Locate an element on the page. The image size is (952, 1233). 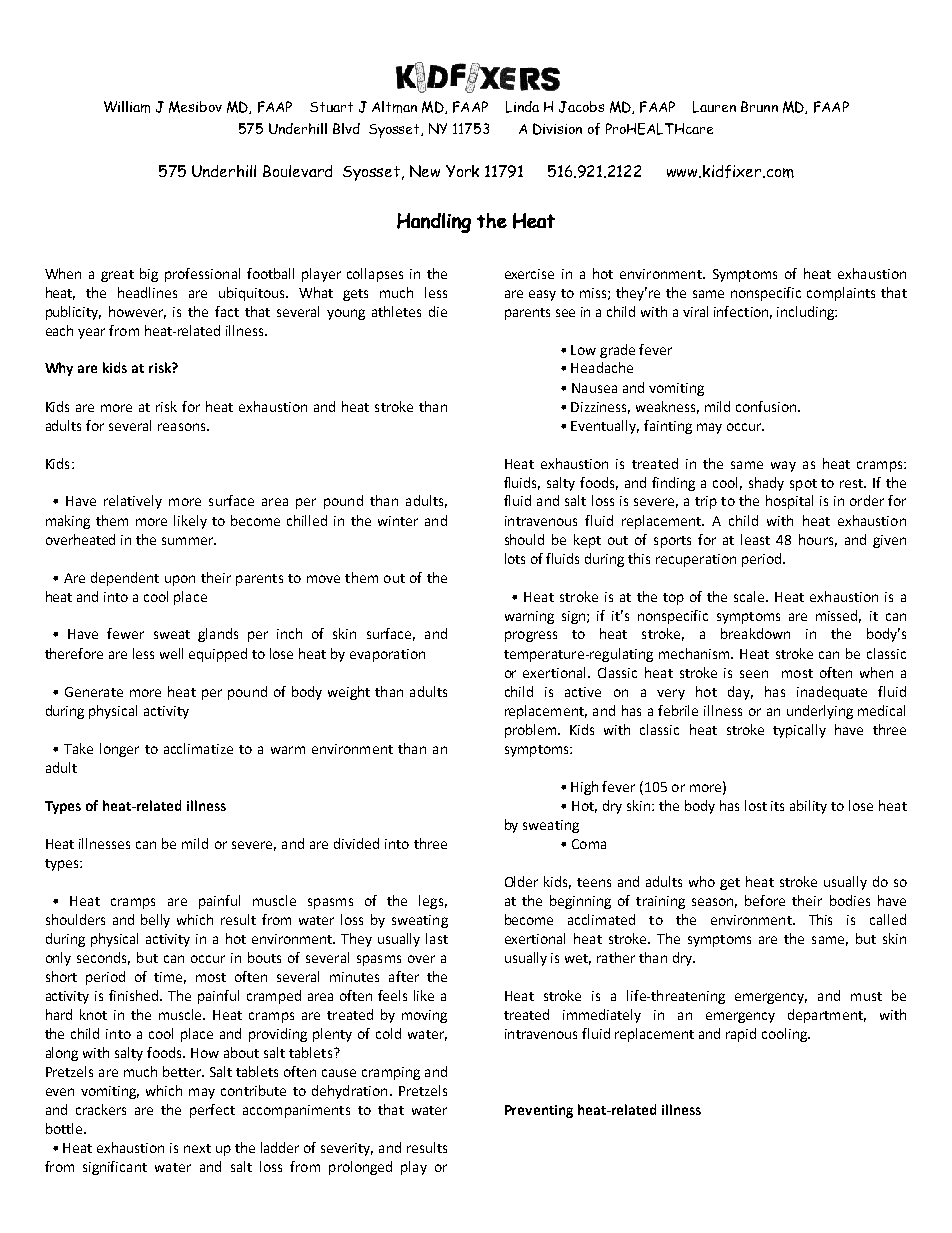
Brunn is located at coordinates (759, 106).
